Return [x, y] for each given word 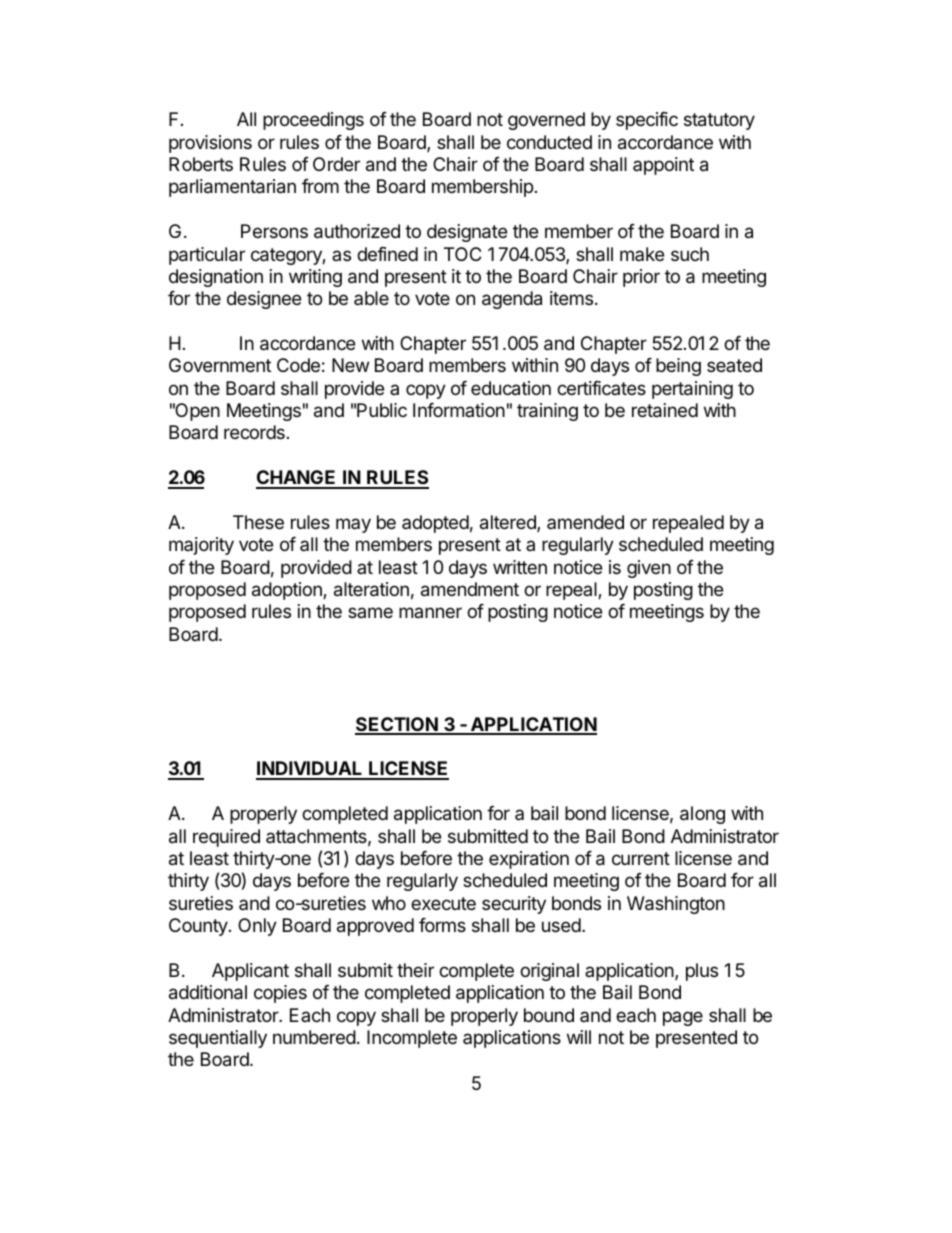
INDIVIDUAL [310, 770]
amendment [470, 589]
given [649, 569]
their [415, 970]
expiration [529, 860]
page [683, 1018]
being [678, 367]
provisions [210, 144]
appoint [663, 166]
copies [280, 994]
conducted [549, 142]
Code [298, 365]
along [702, 815]
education [511, 388]
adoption [288, 591]
